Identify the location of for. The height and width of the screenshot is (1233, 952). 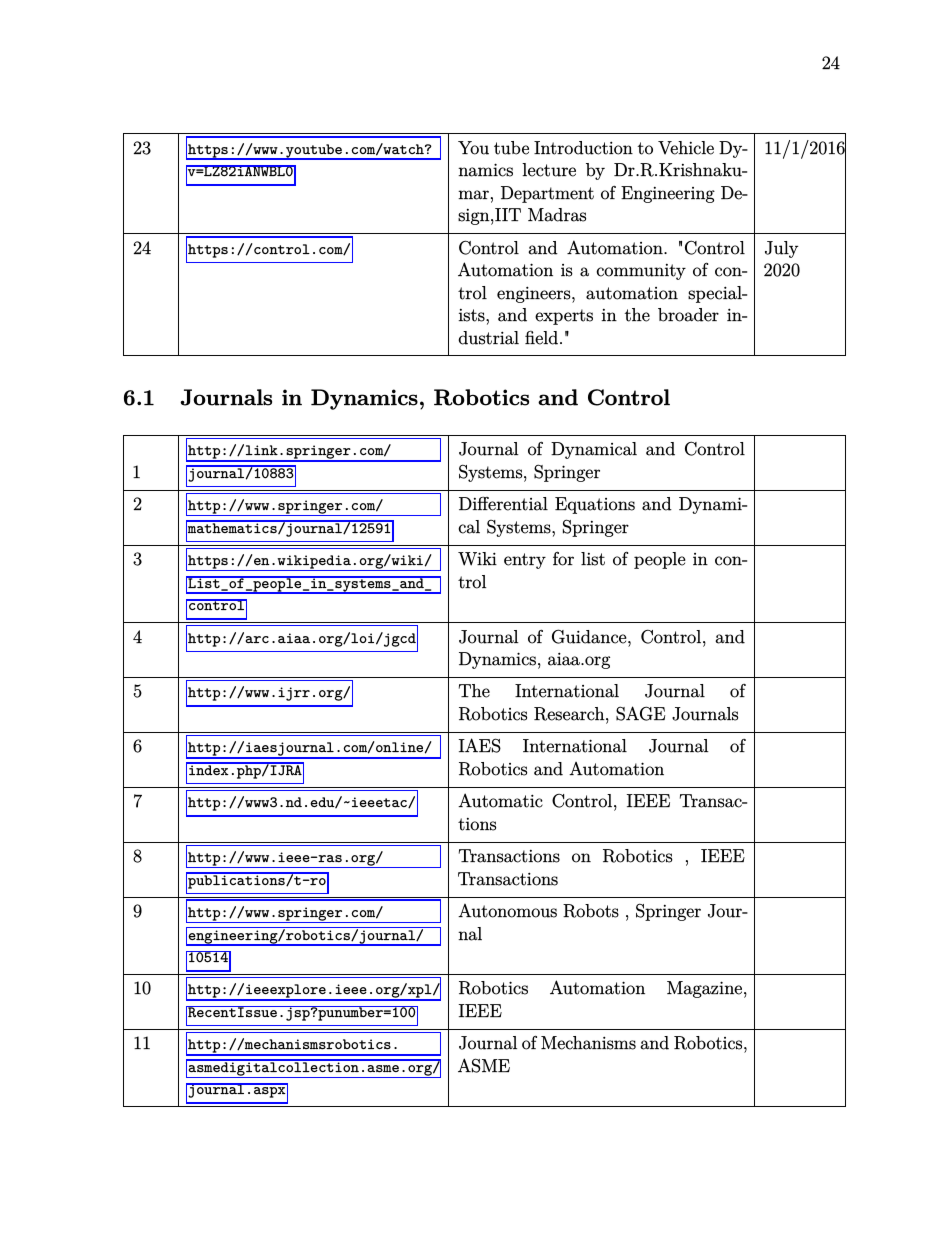
(563, 558).
